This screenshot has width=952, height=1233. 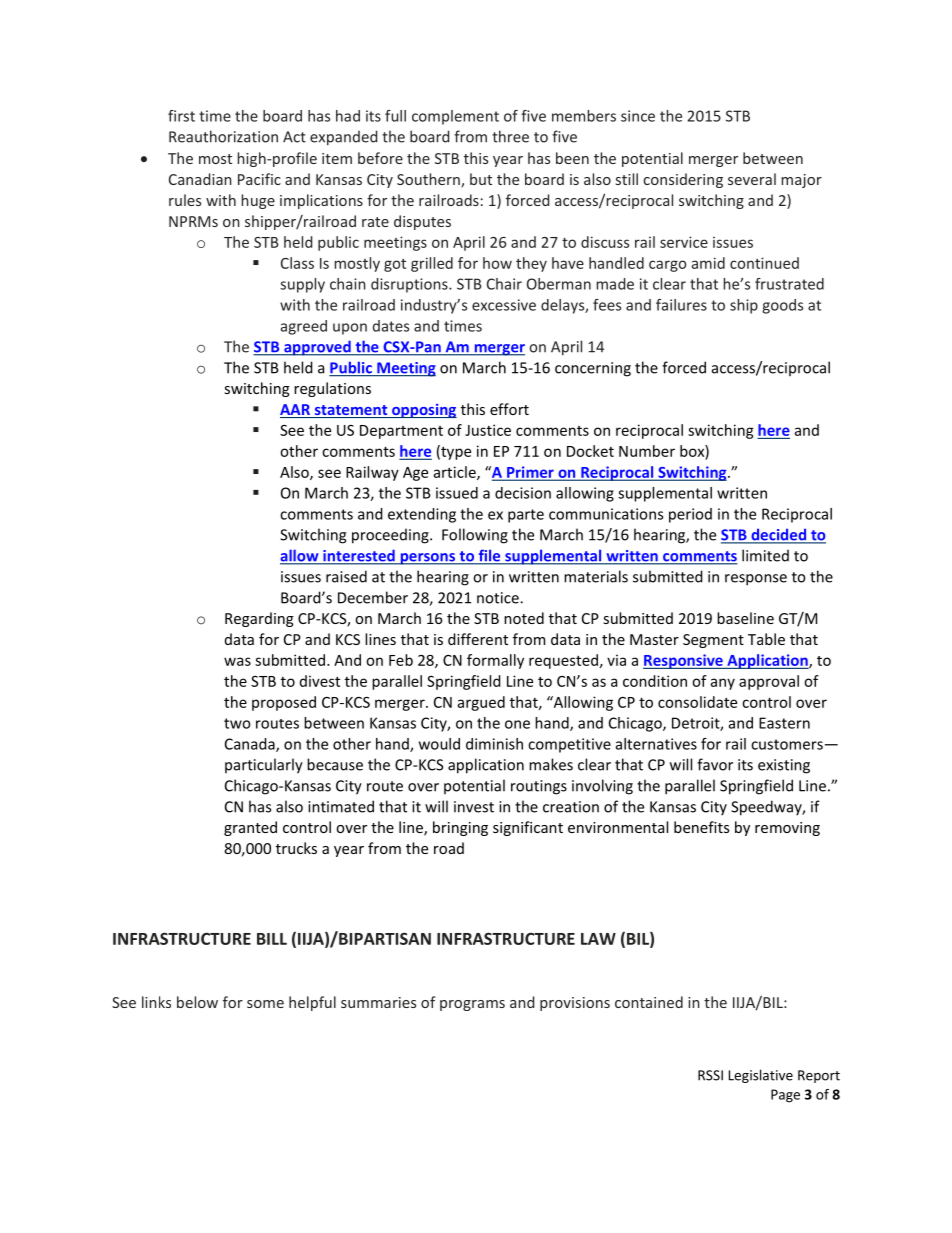 I want to click on three, so click(x=510, y=136).
